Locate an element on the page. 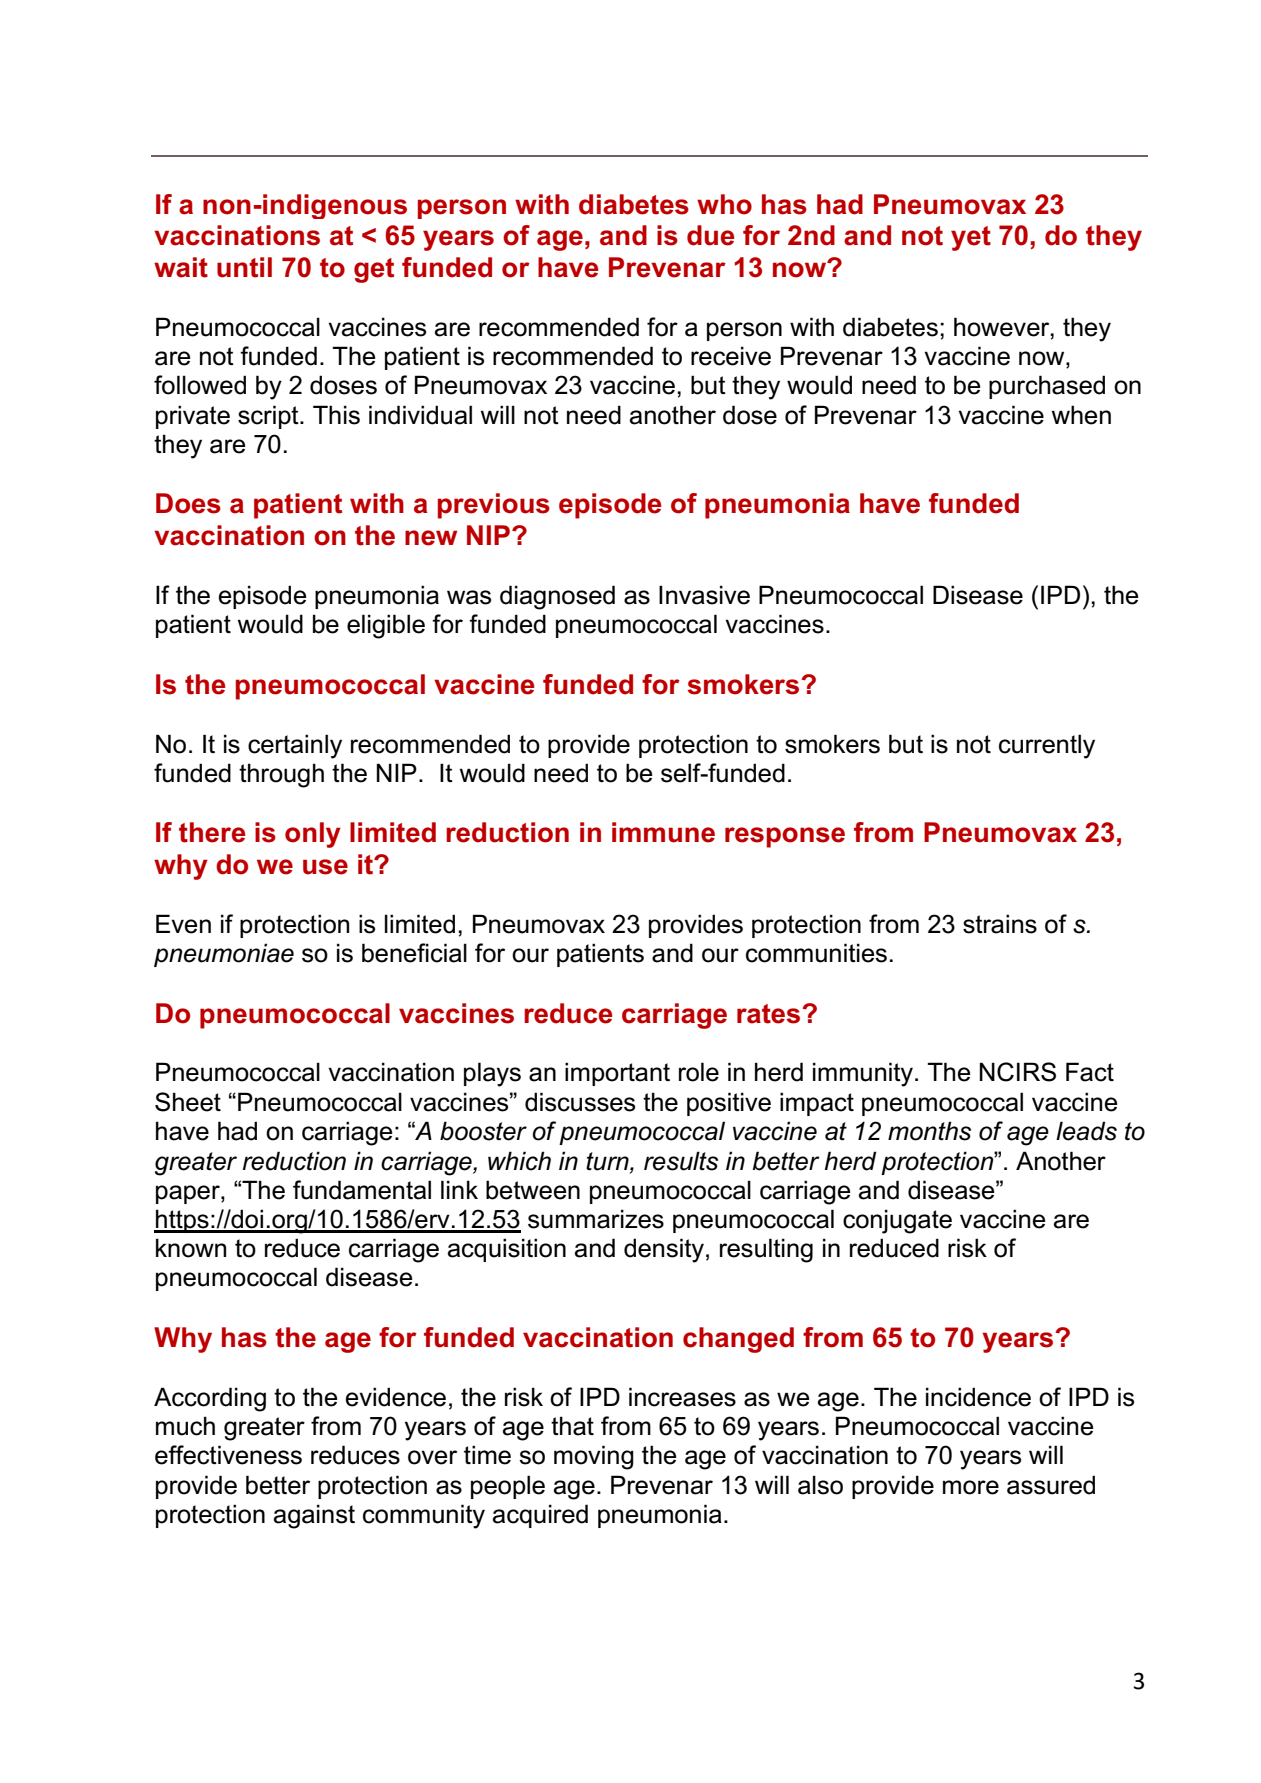 The height and width of the image is (1783, 1261). strains is located at coordinates (1000, 924).
